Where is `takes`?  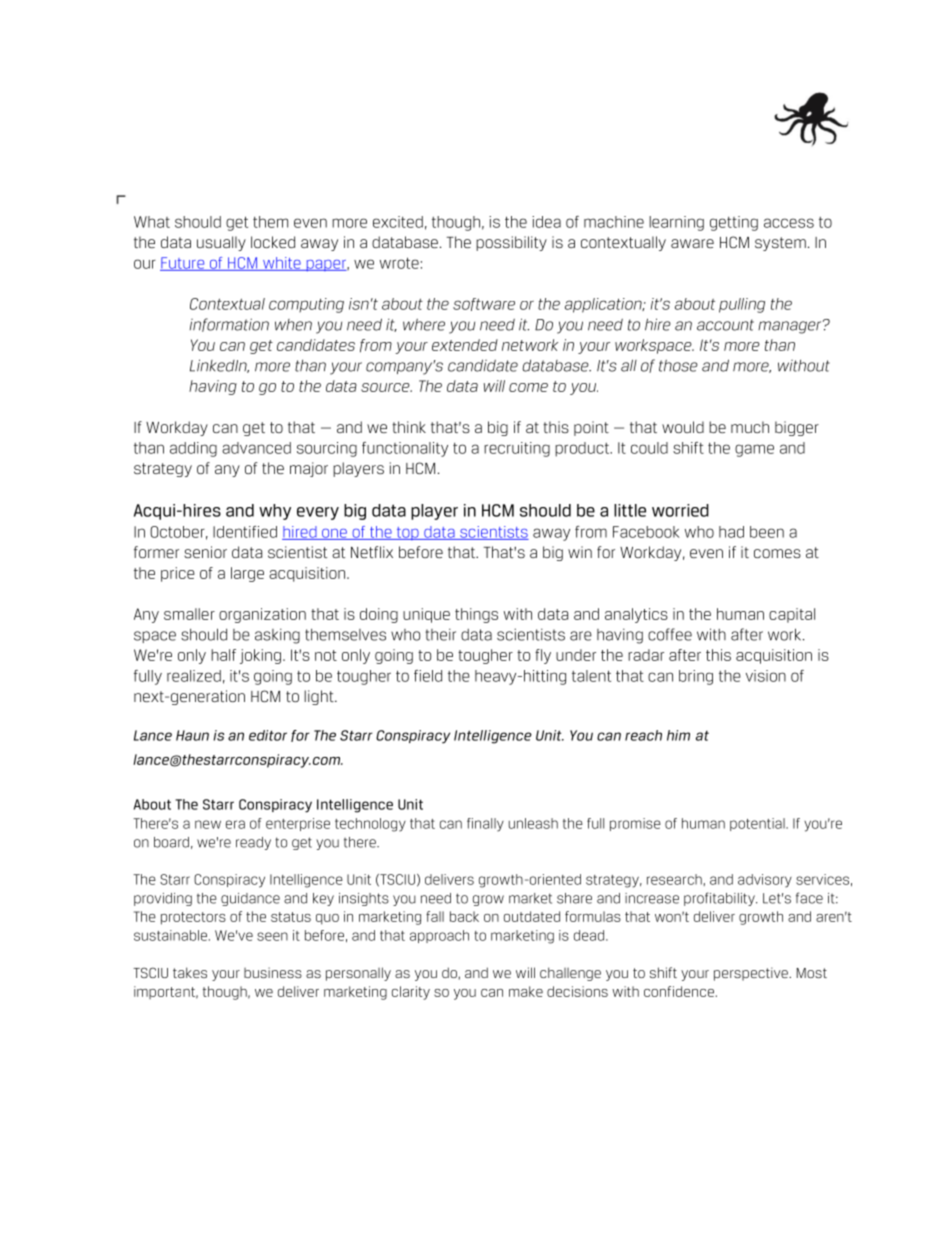 takes is located at coordinates (190, 972).
